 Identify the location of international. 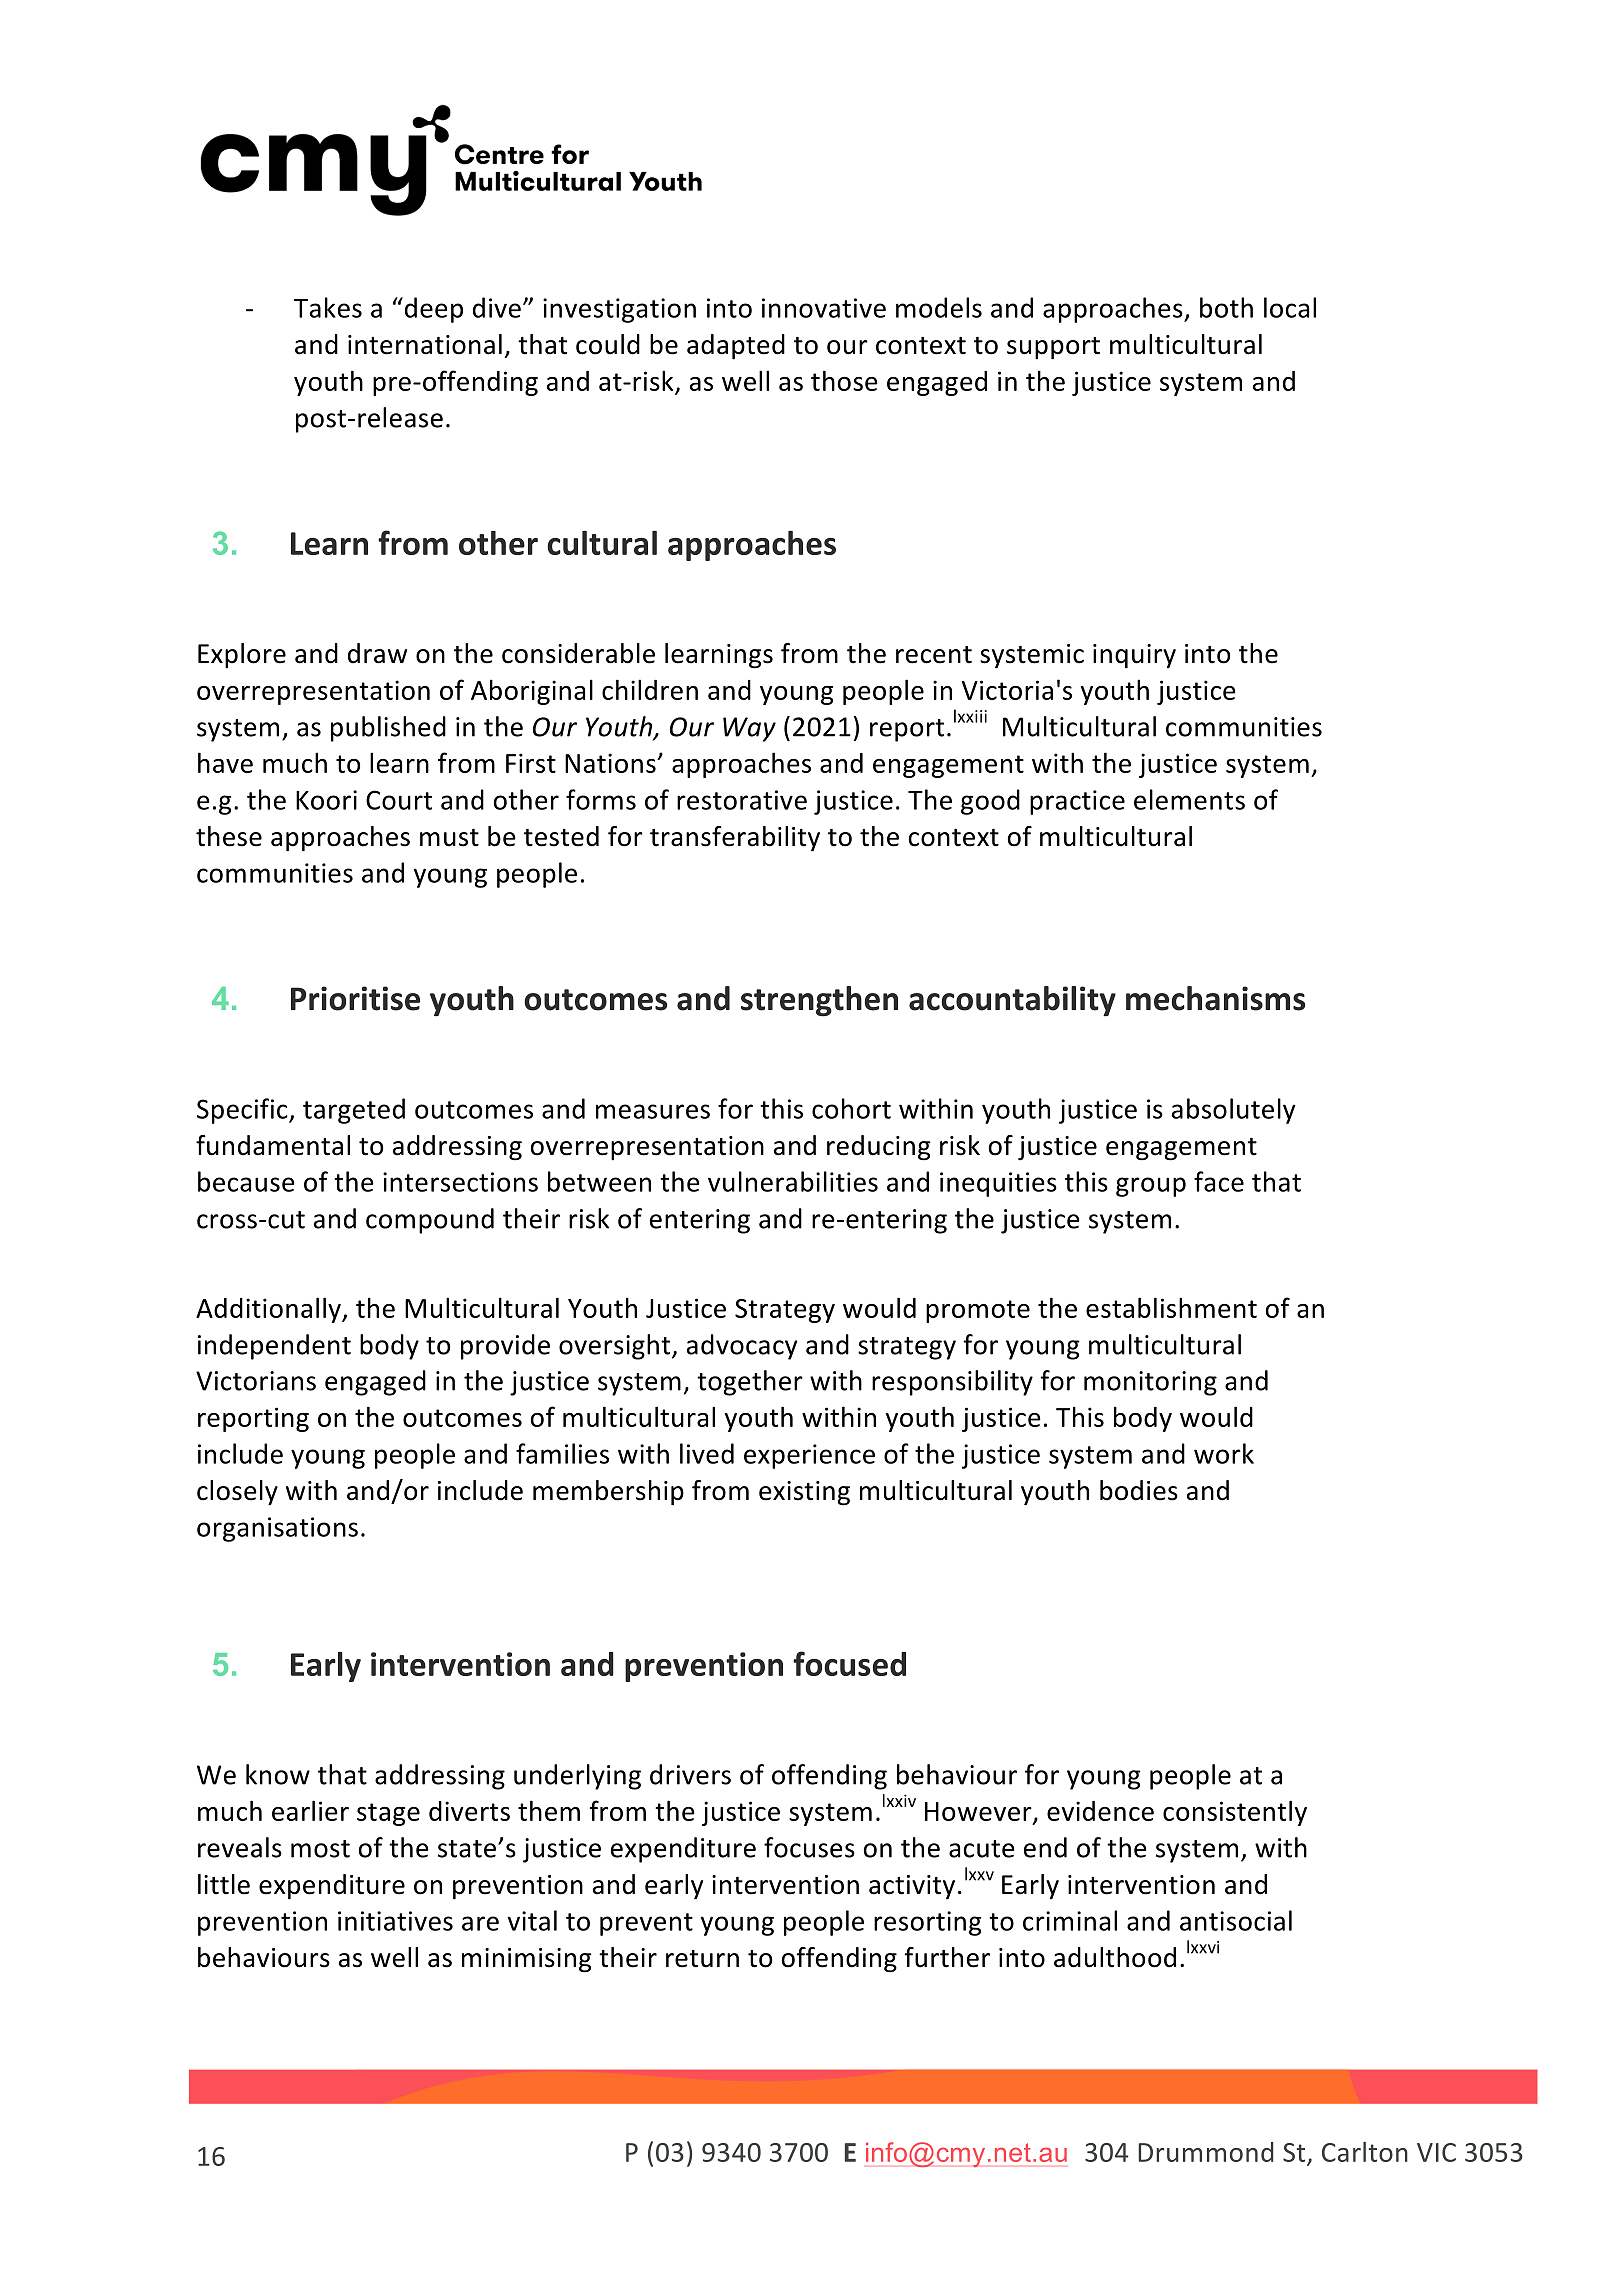
(425, 344).
